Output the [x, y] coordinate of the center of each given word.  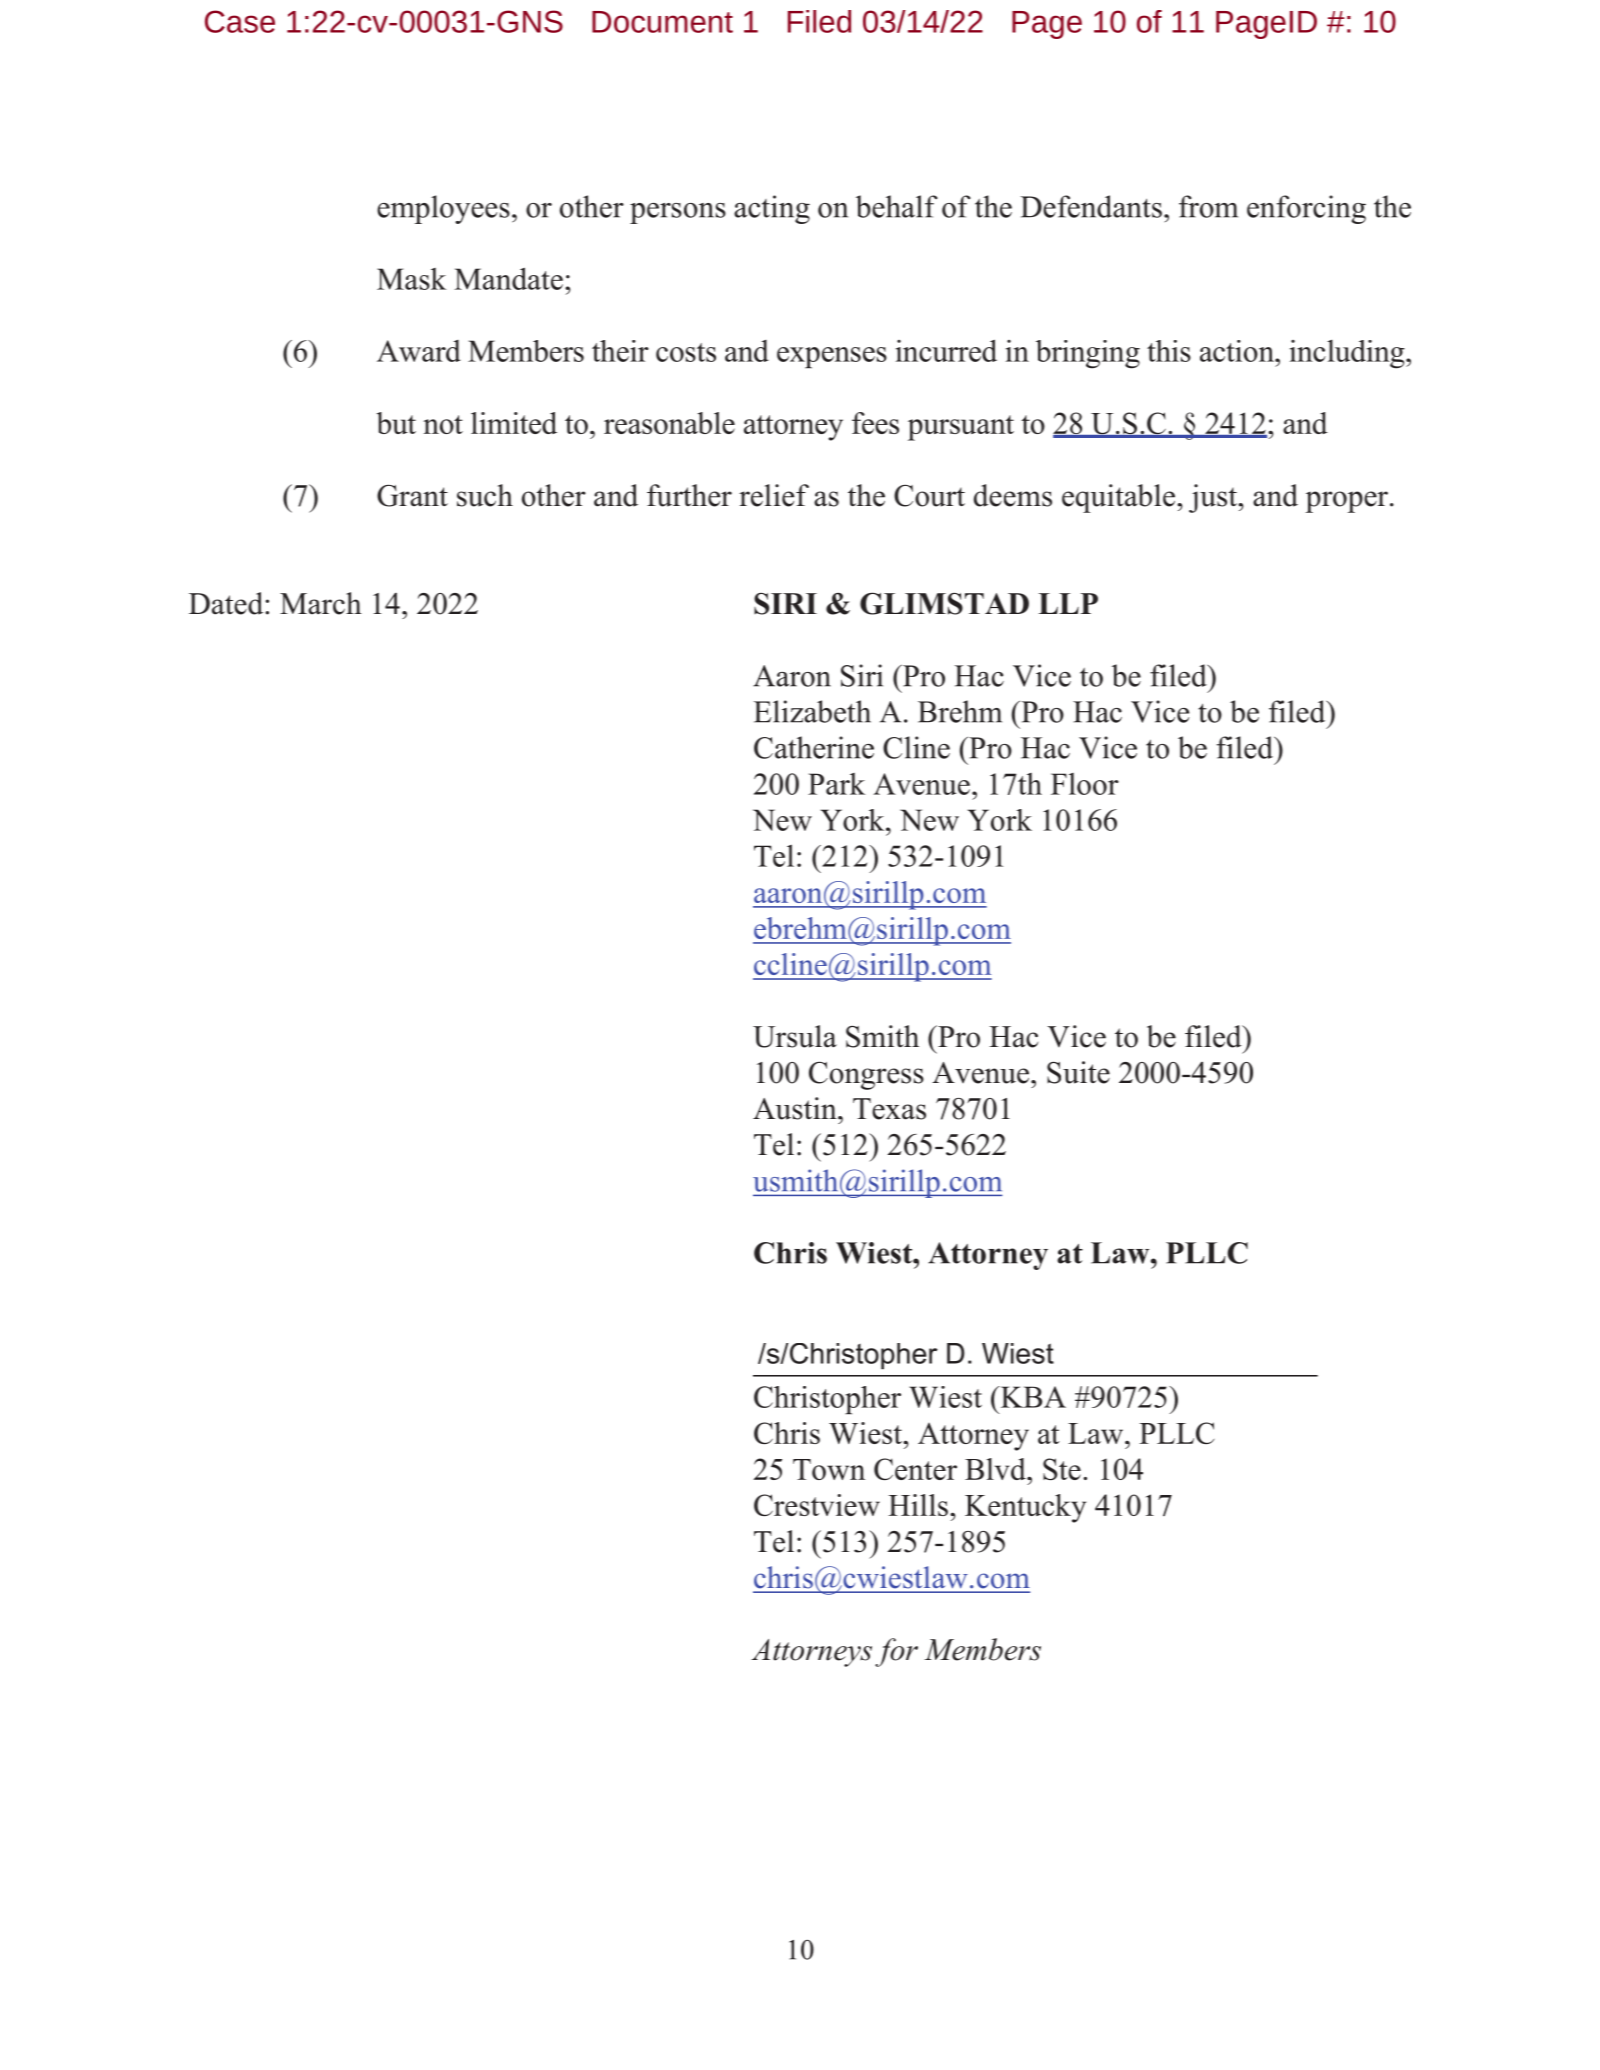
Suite [1078, 1072]
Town [829, 1469]
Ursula [795, 1036]
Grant [412, 496]
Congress [866, 1076]
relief [774, 495]
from [1208, 206]
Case [240, 21]
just [1214, 498]
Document [662, 22]
